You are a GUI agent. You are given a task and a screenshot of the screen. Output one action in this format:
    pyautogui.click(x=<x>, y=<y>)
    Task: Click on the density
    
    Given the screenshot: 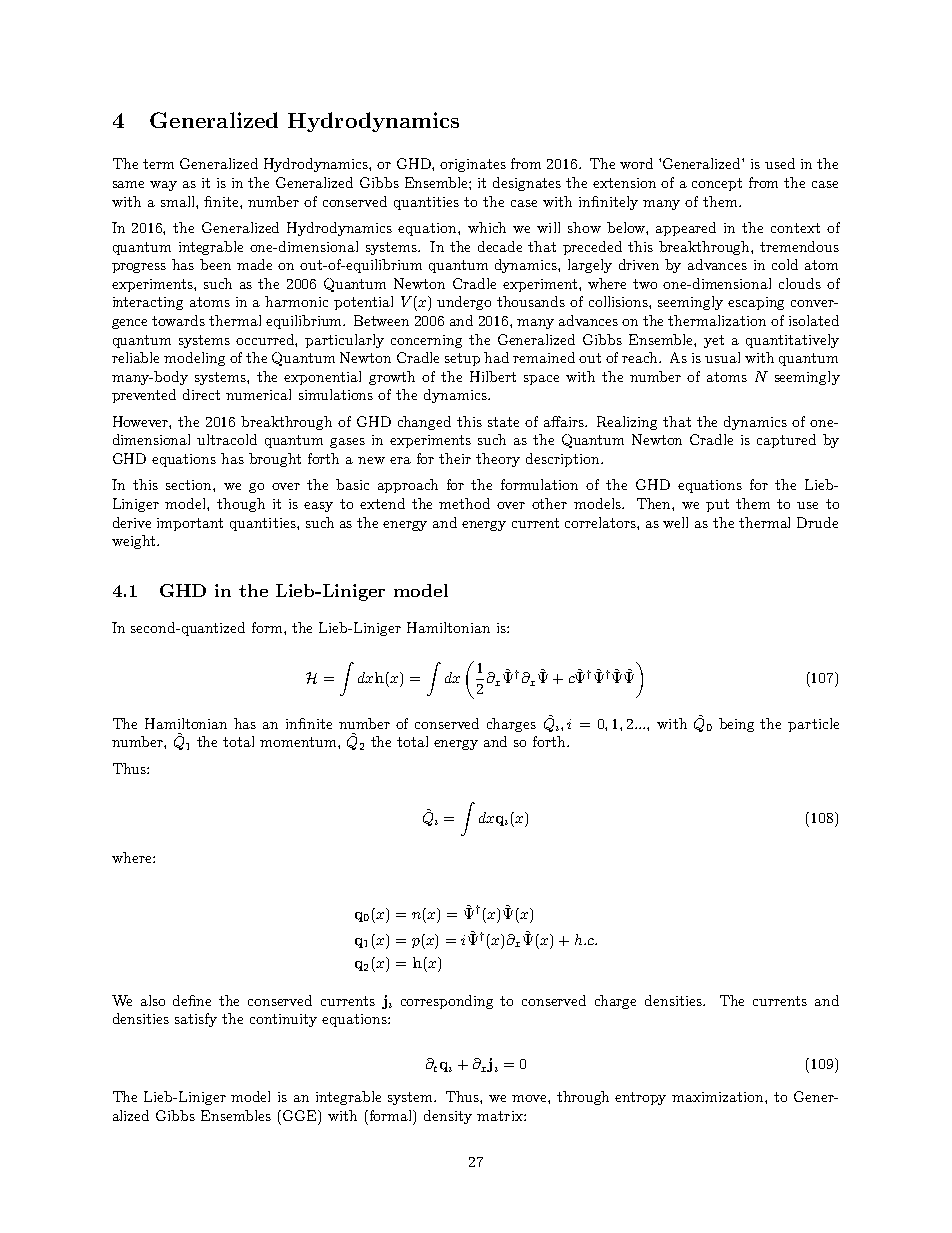 What is the action you would take?
    pyautogui.click(x=448, y=1117)
